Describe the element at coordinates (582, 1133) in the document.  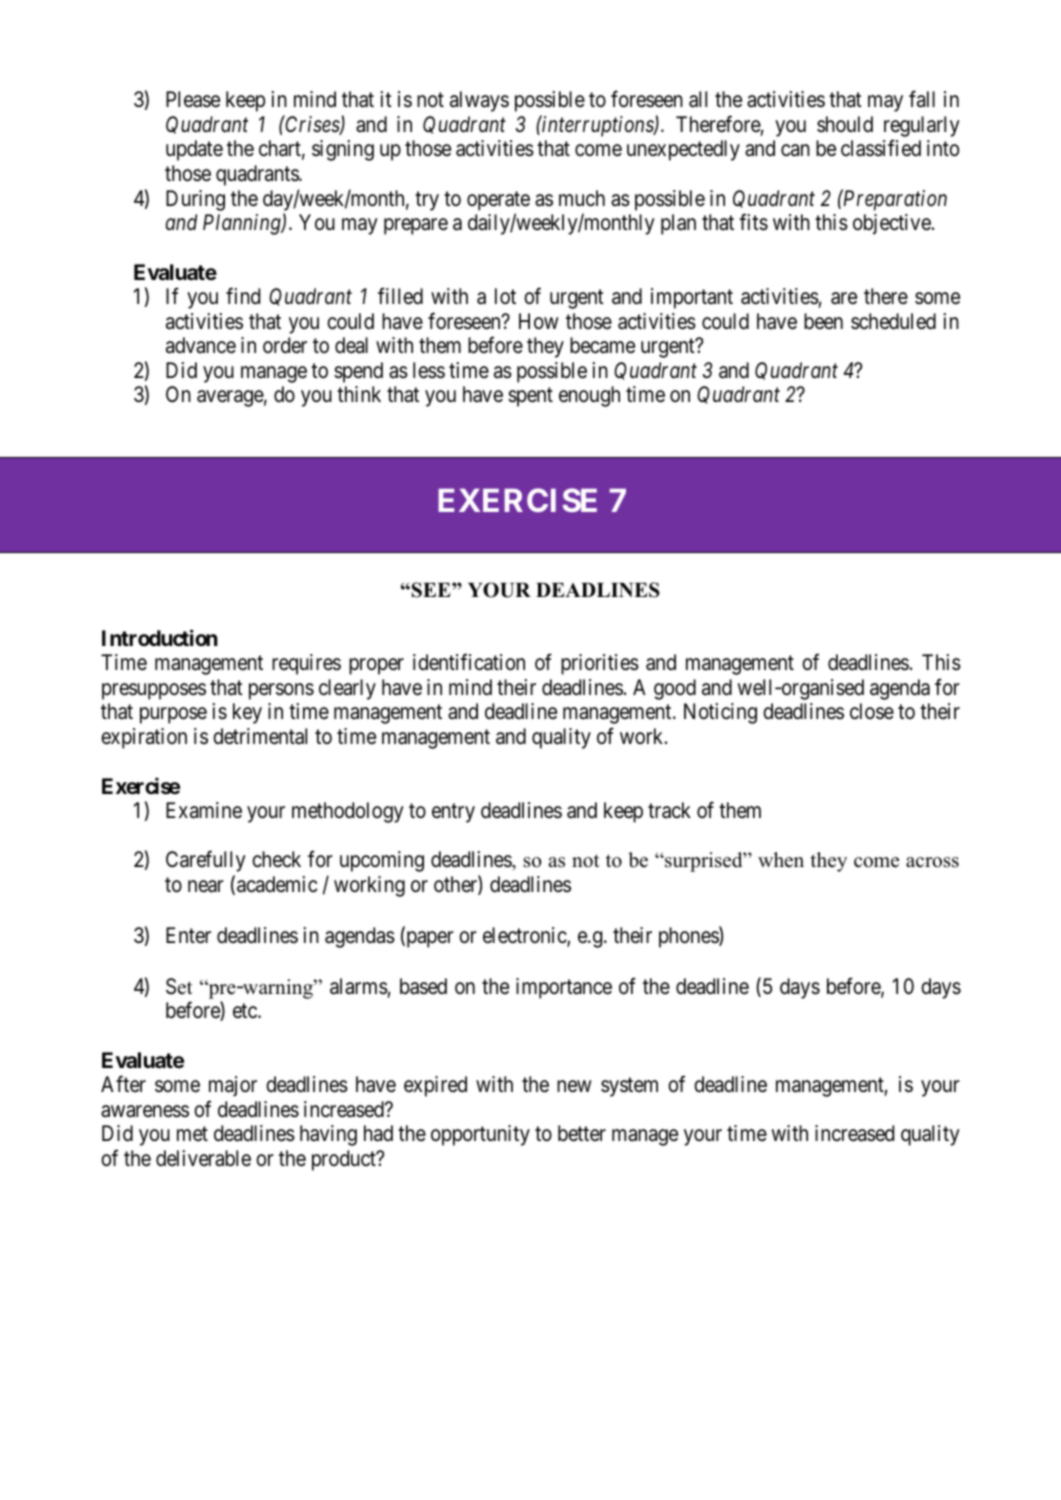
I see `better` at that location.
